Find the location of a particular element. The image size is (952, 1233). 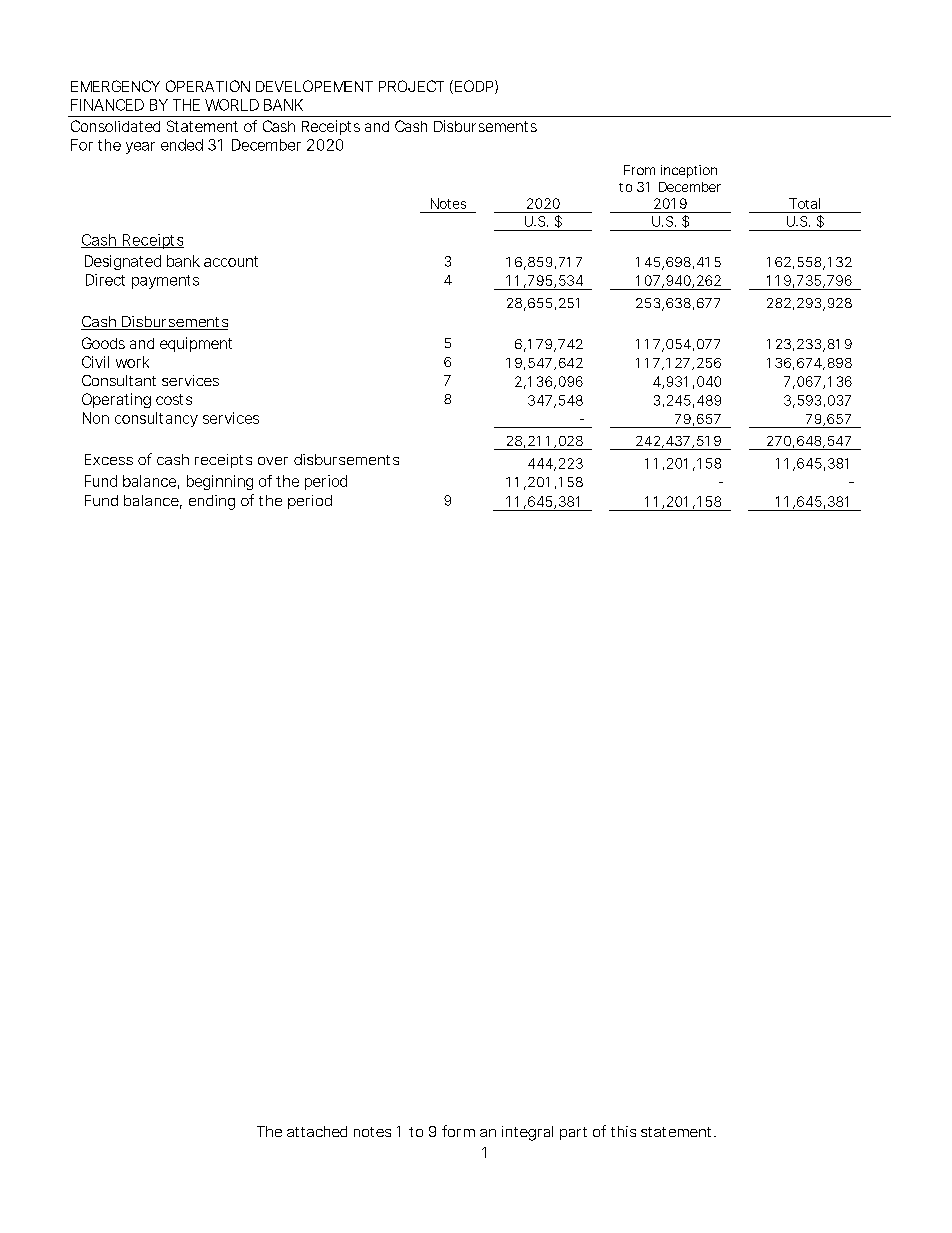

form is located at coordinates (458, 1131).
